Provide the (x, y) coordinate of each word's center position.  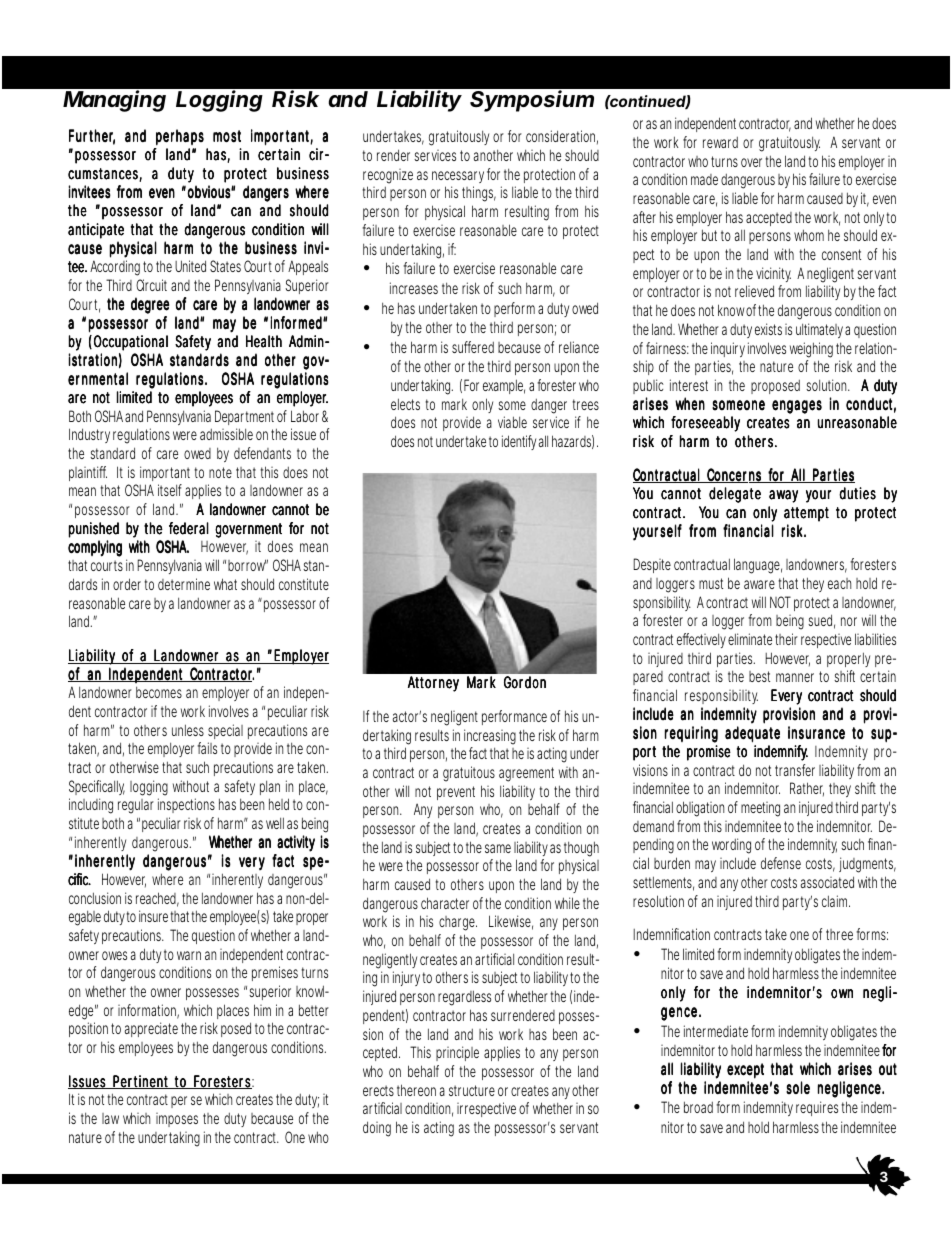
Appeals (308, 267)
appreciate (153, 1029)
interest (689, 385)
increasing (490, 737)
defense (781, 863)
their (786, 639)
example (504, 386)
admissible (226, 434)
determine (184, 584)
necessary (458, 177)
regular (136, 806)
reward (720, 142)
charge (458, 923)
